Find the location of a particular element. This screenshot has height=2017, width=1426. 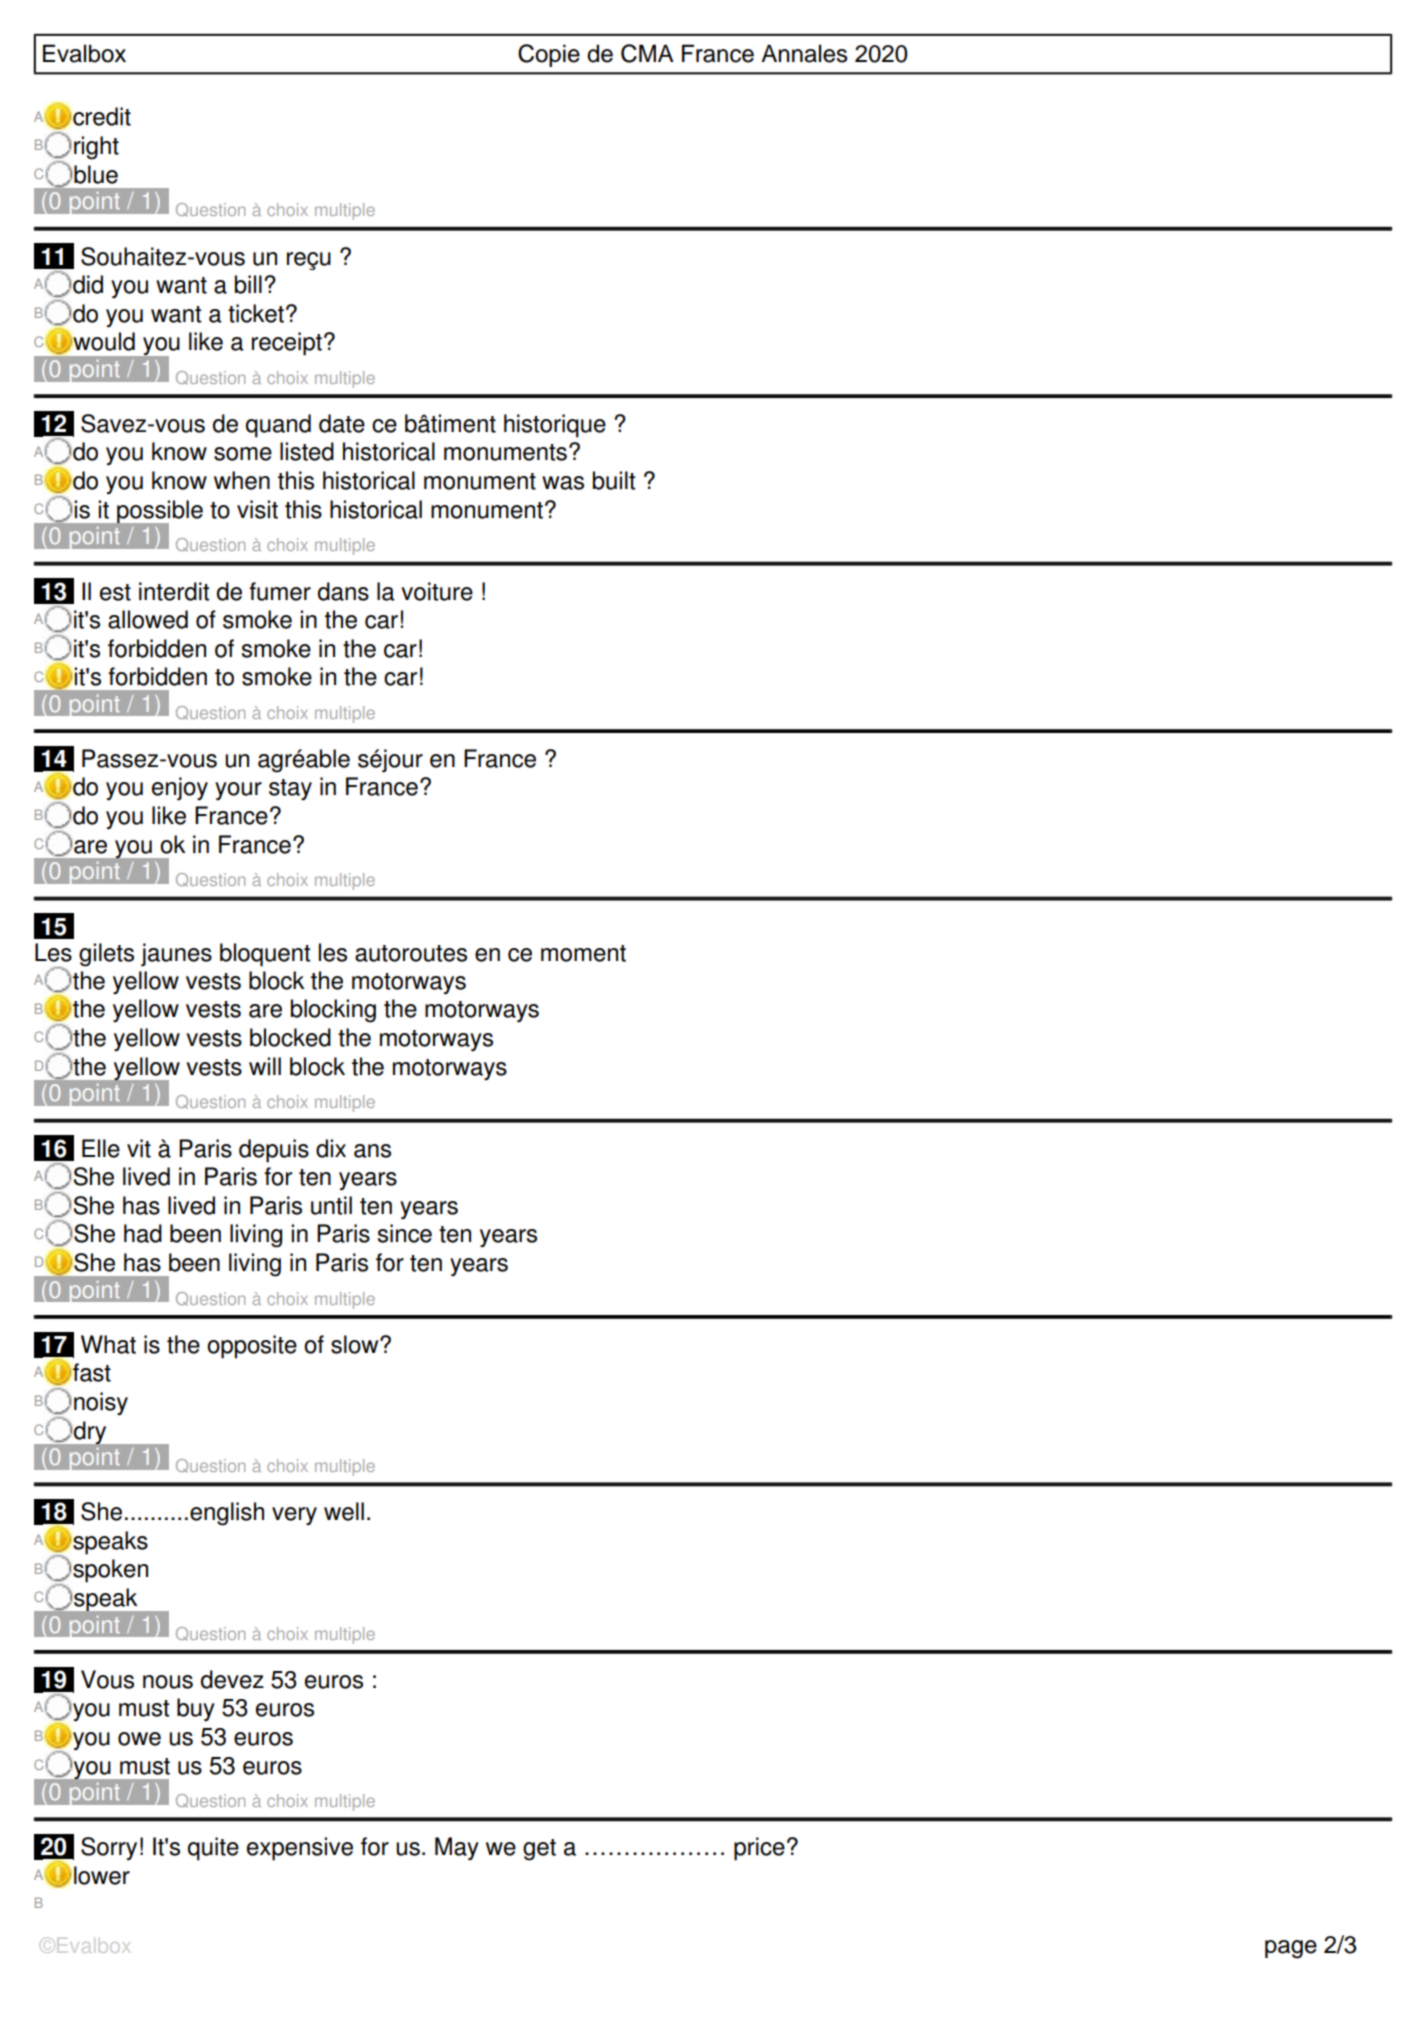

well is located at coordinates (344, 1511).
